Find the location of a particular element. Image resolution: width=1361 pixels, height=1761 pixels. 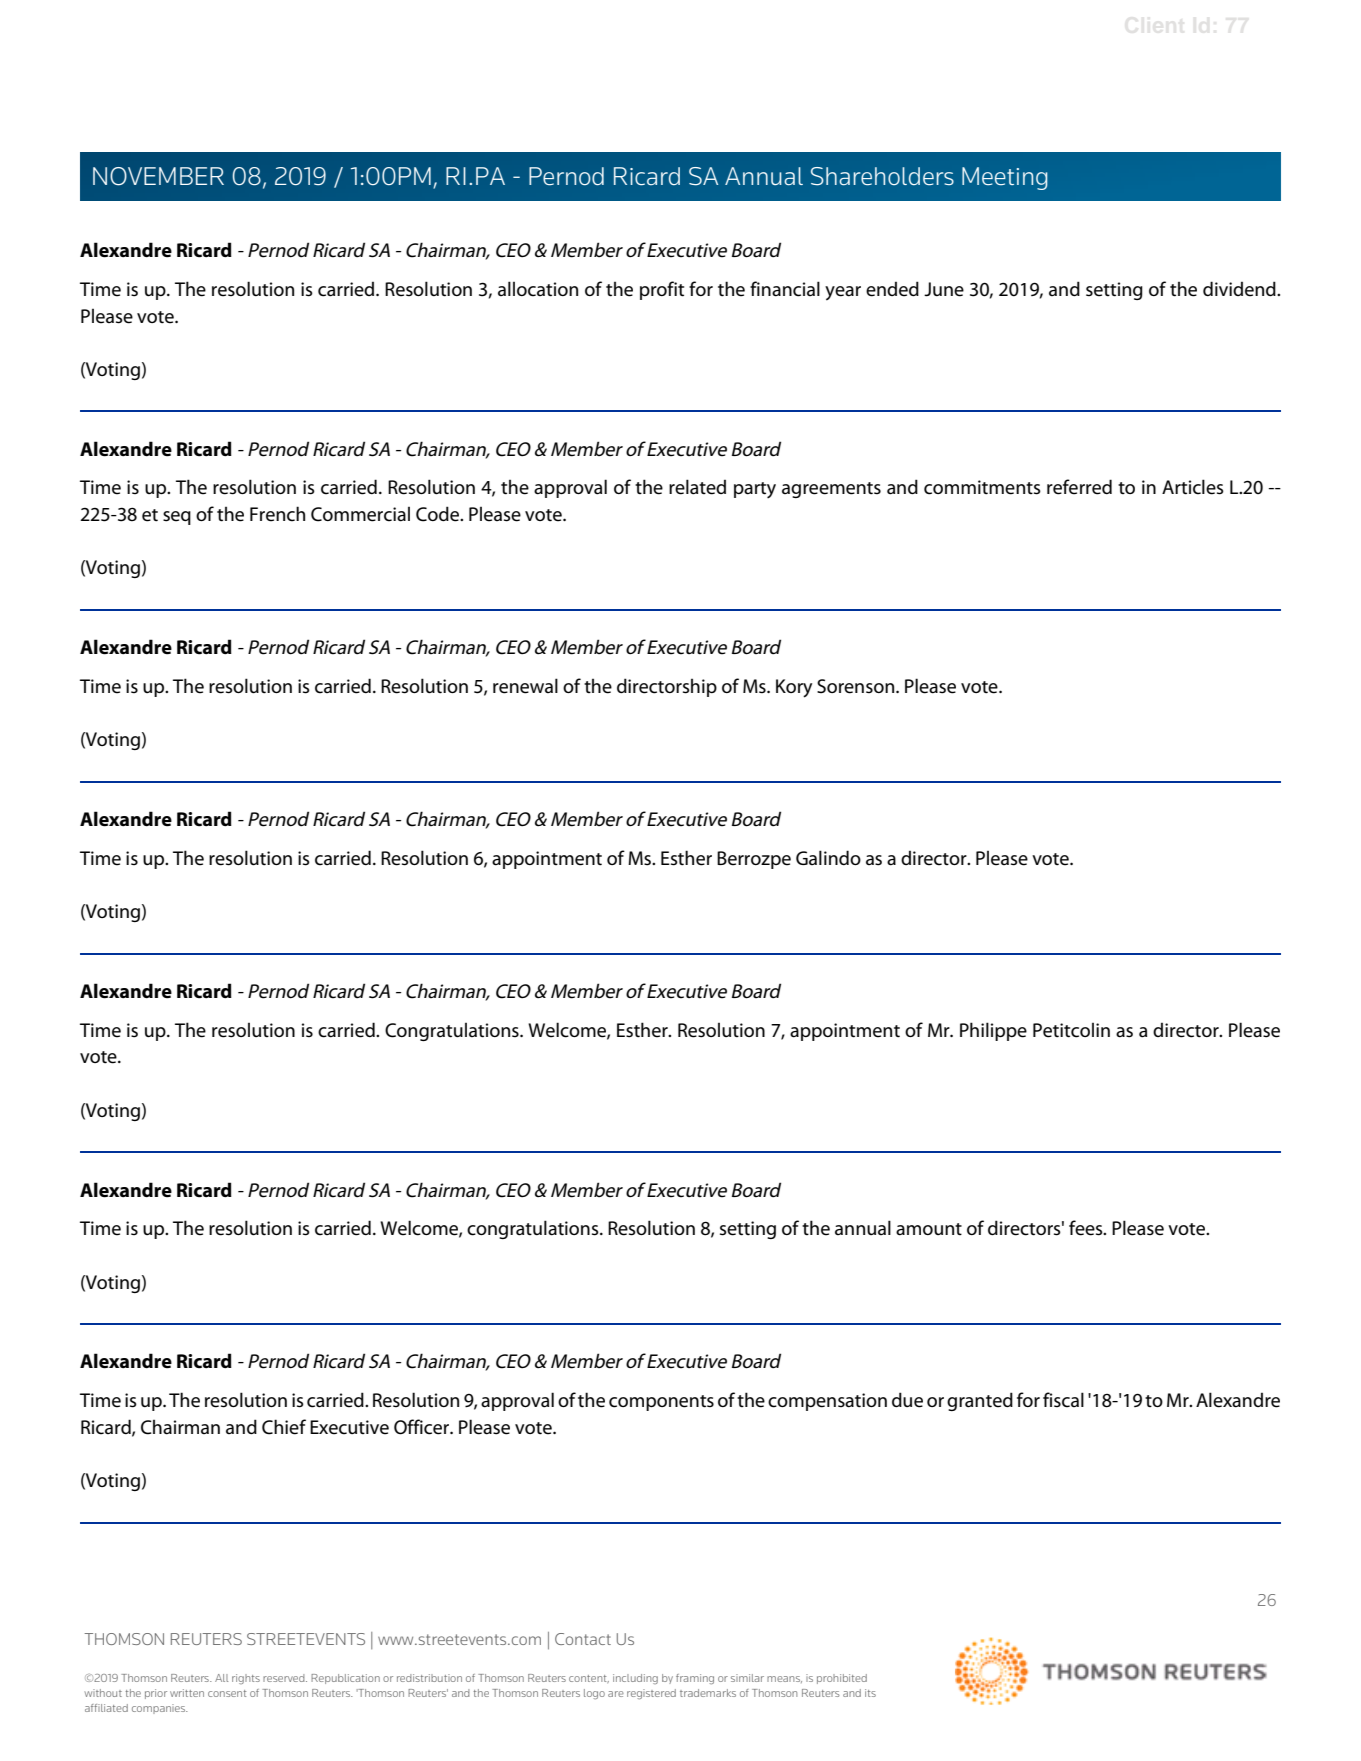

rights is located at coordinates (246, 1679).
